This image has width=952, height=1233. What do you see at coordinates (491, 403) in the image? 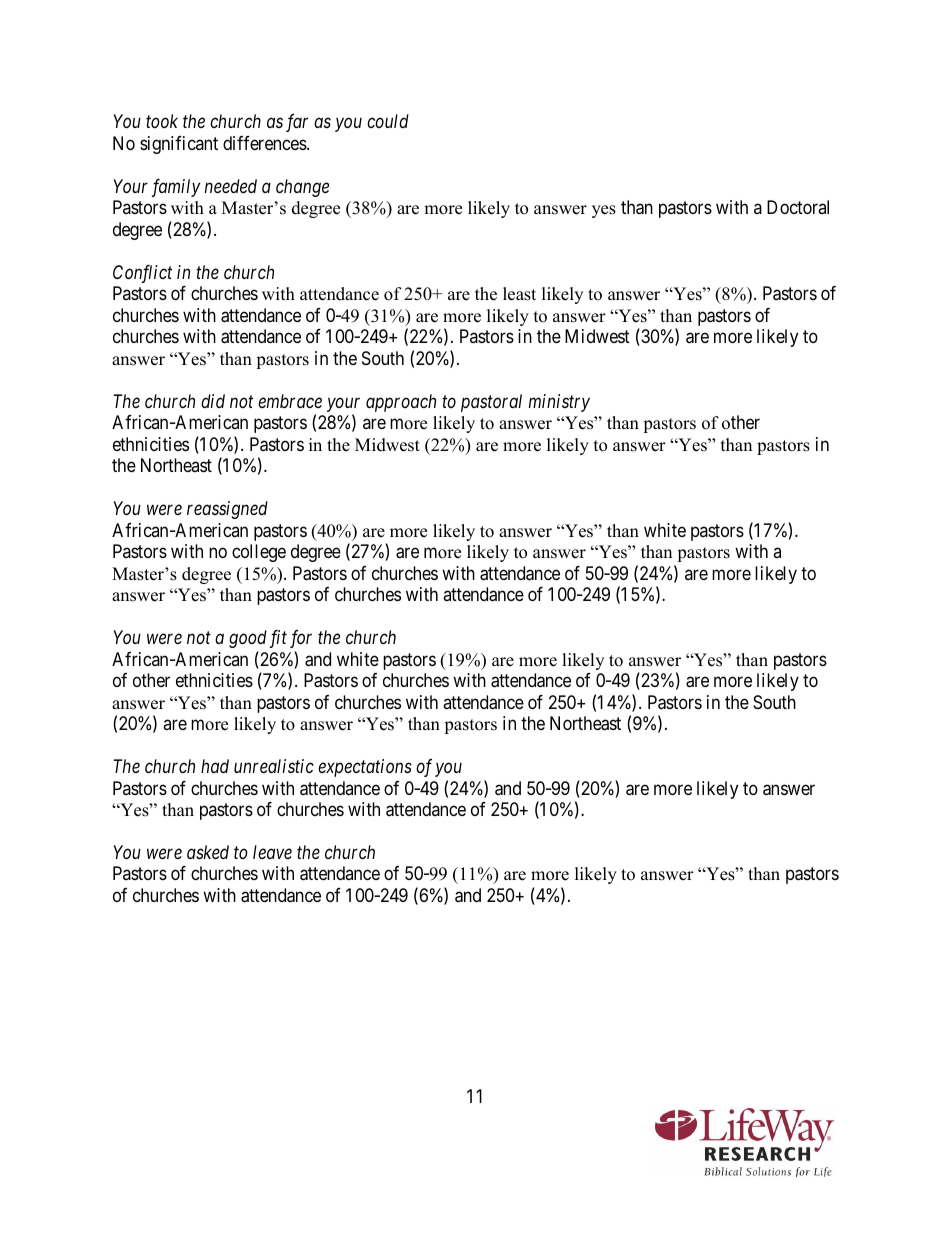
I see `pastoral` at bounding box center [491, 403].
